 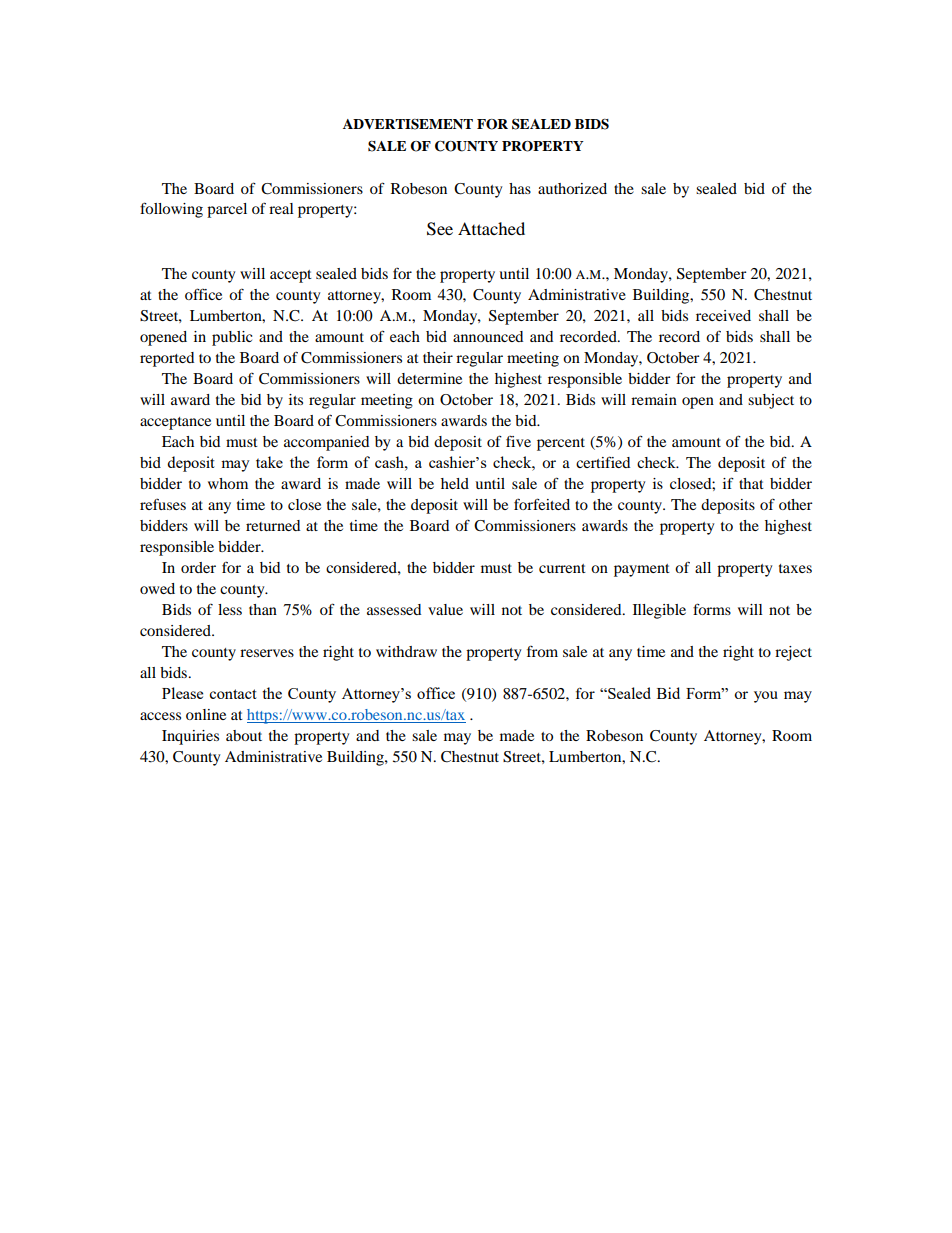 What do you see at coordinates (228, 483) in the page?
I see `whom` at bounding box center [228, 483].
